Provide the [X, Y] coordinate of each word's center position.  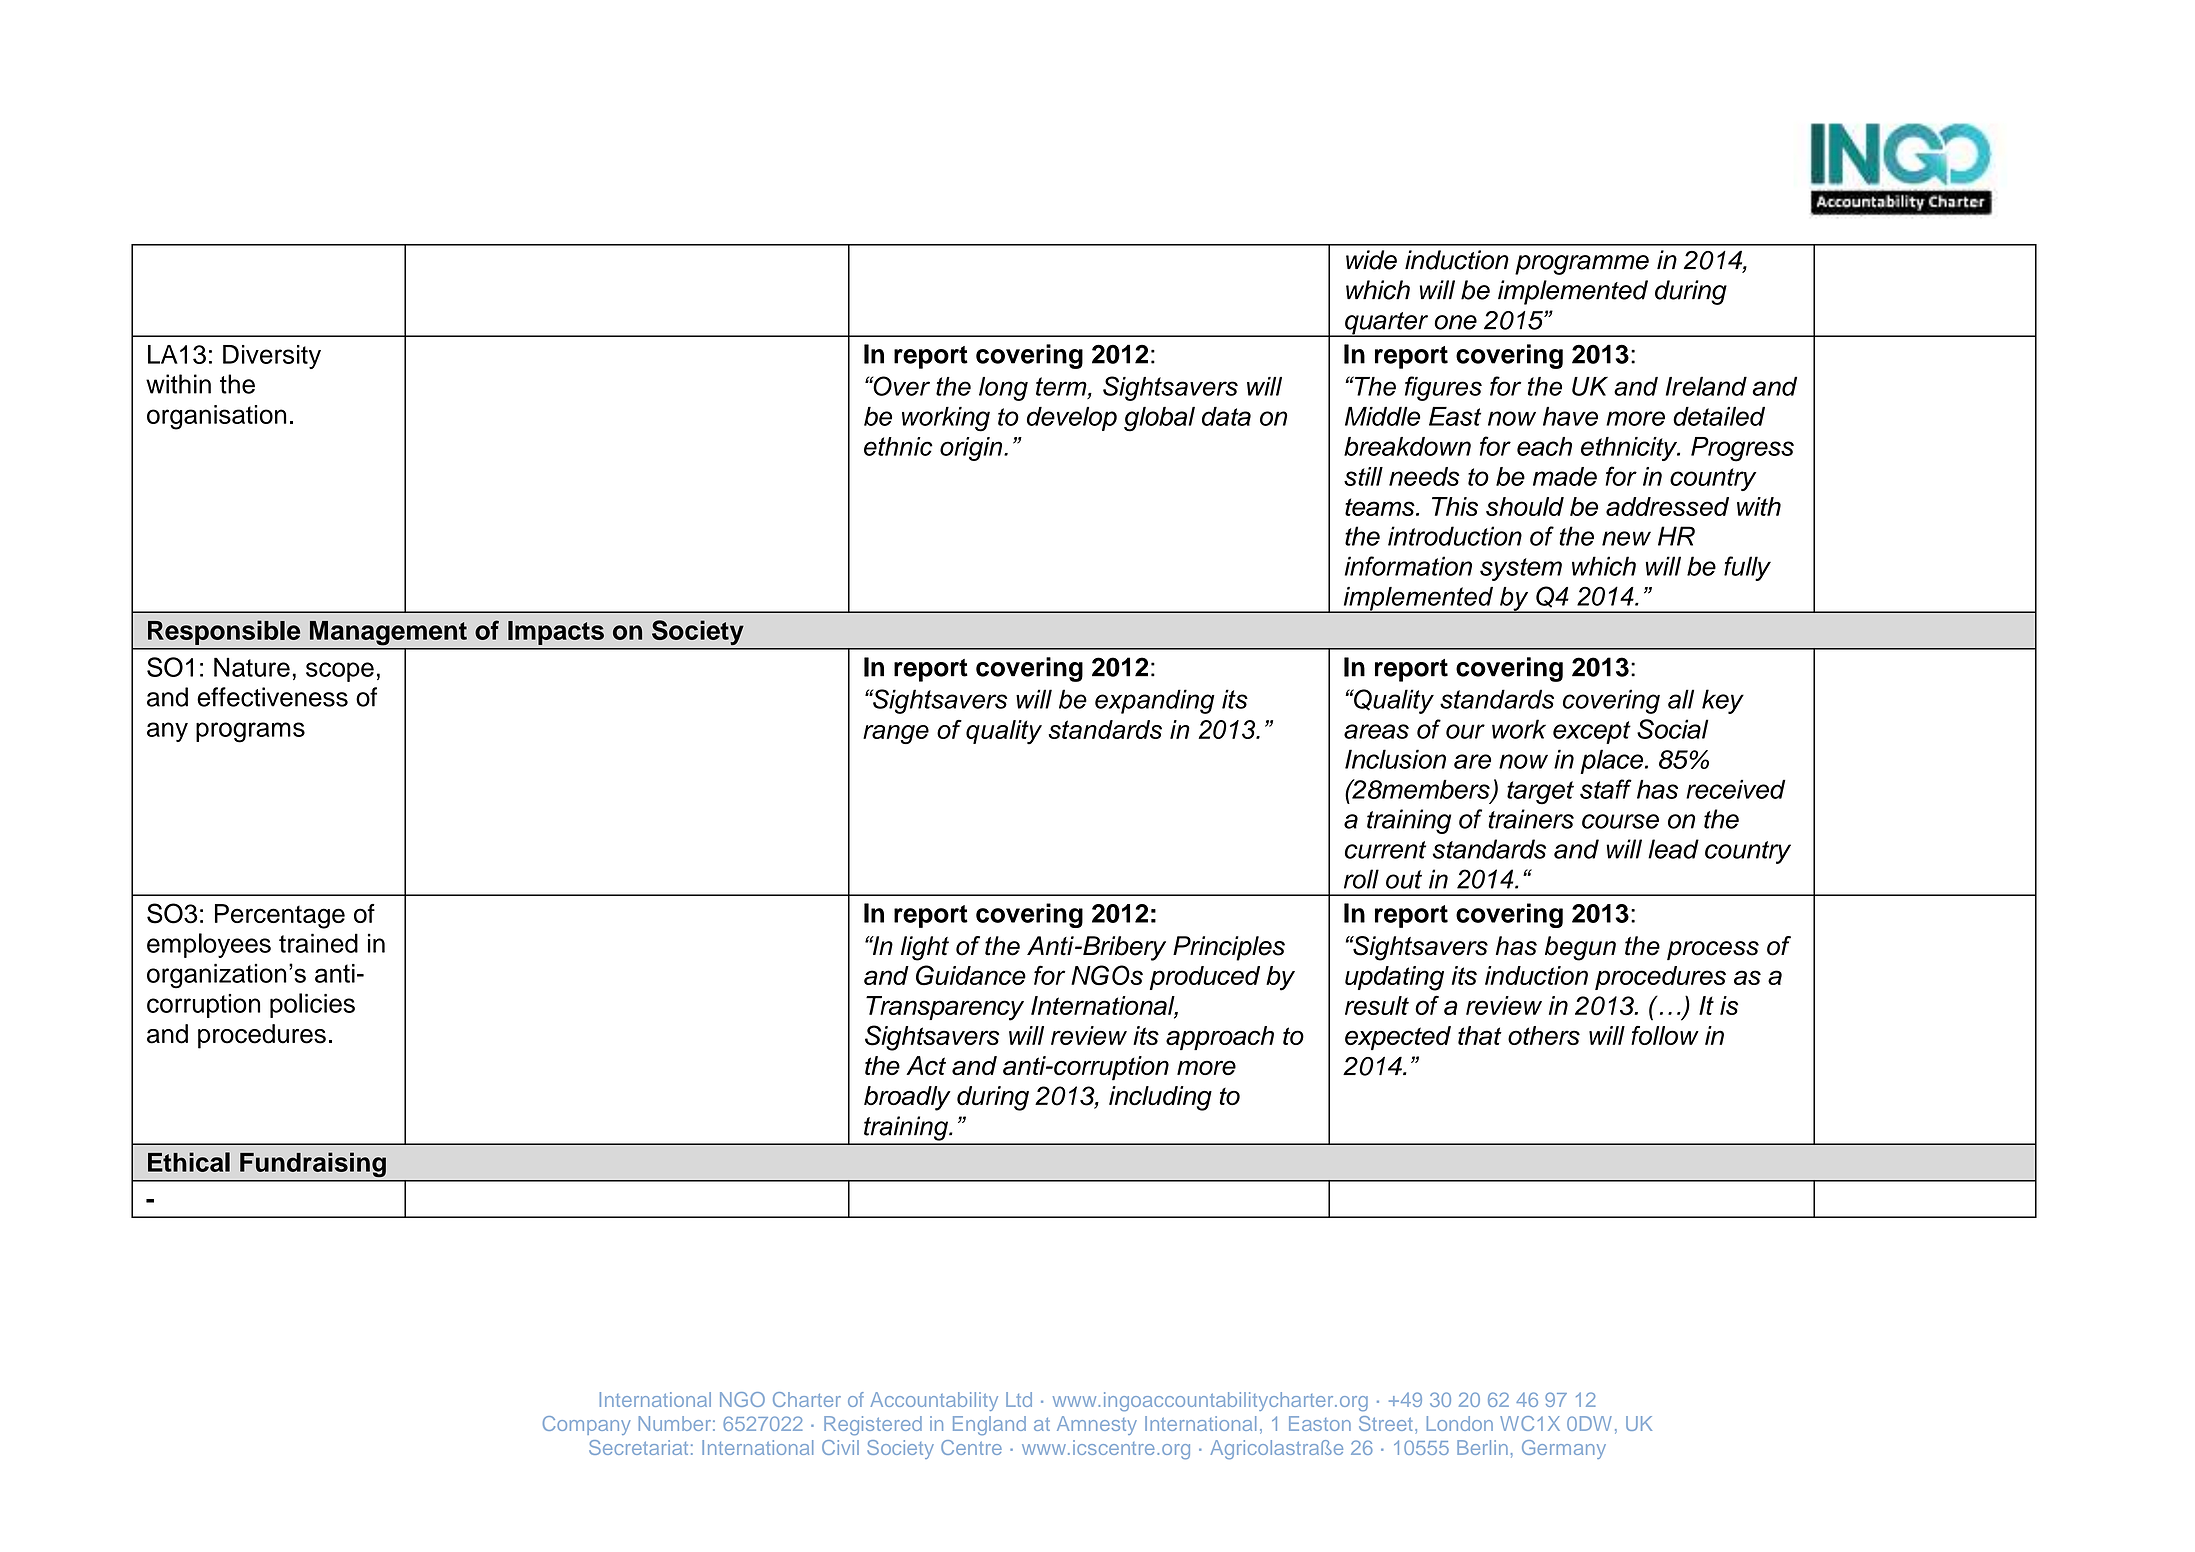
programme [1582, 265]
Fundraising [313, 1165]
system [1521, 569]
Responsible [224, 632]
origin [972, 449]
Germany [1564, 1449]
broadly [907, 1098]
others [1544, 1035]
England [989, 1425]
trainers [1531, 819]
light [925, 948]
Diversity [272, 357]
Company [587, 1425]
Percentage [280, 916]
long [1003, 389]
